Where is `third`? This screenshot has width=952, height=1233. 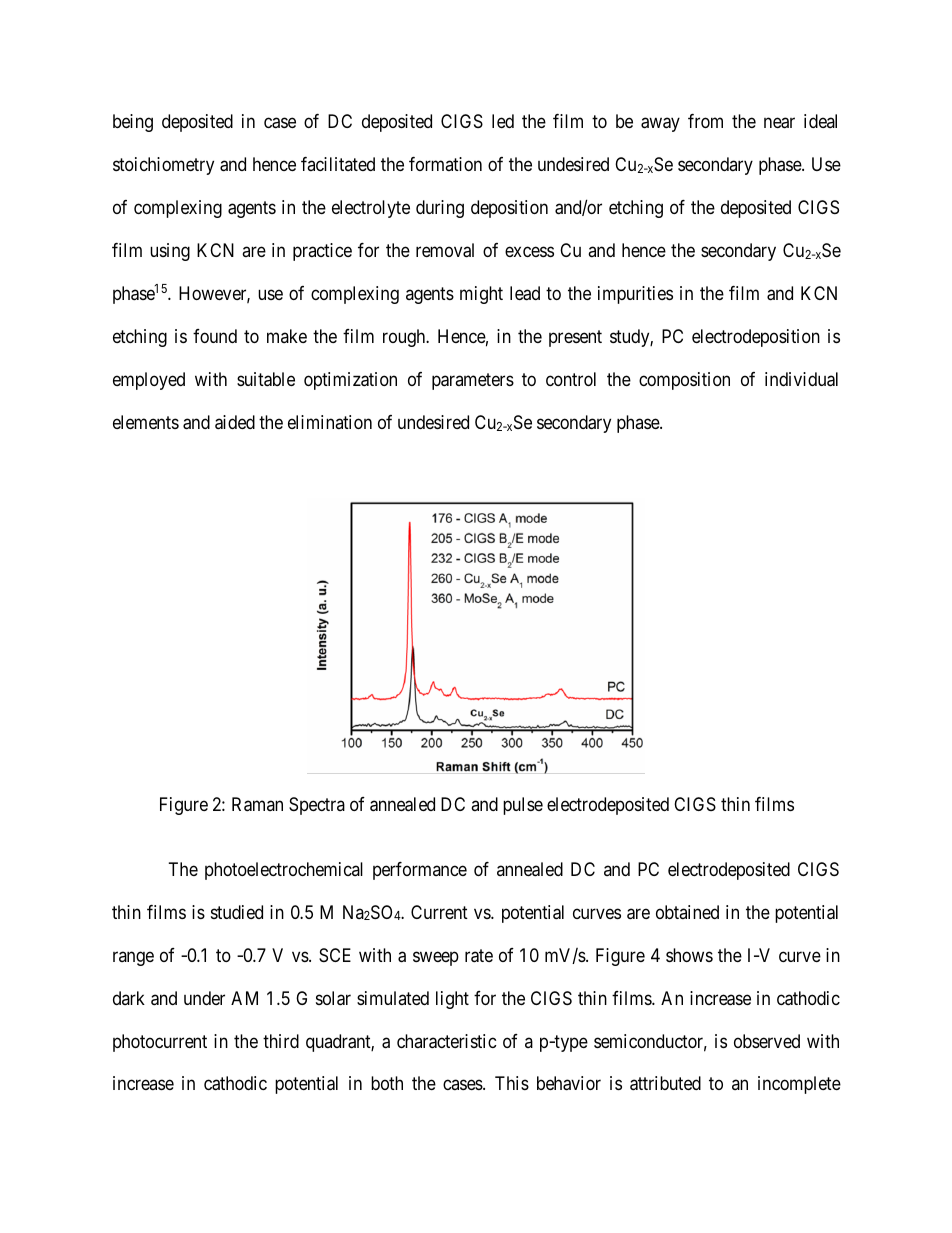 third is located at coordinates (281, 1041).
